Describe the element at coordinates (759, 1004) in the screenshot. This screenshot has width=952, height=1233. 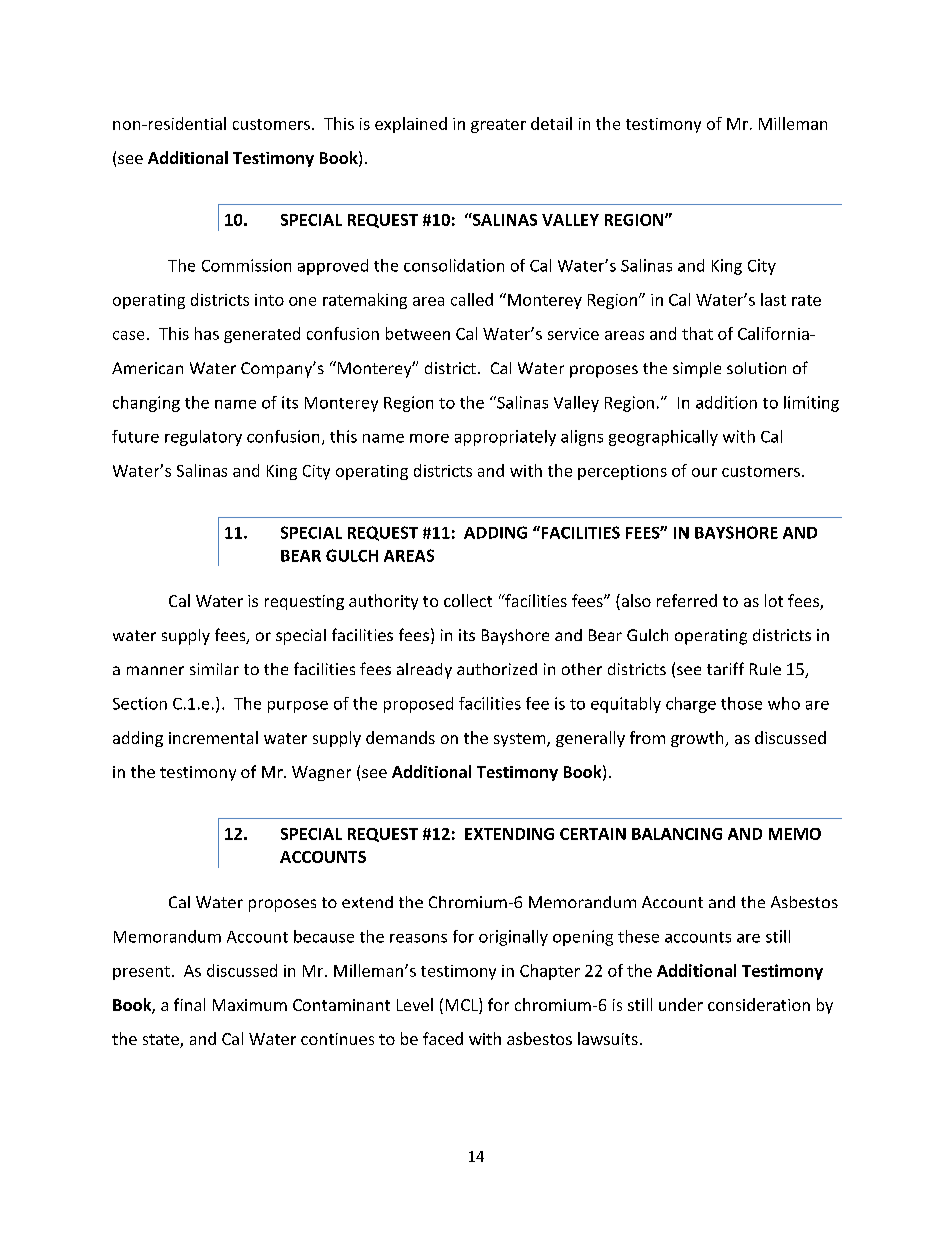
I see `consideration` at that location.
